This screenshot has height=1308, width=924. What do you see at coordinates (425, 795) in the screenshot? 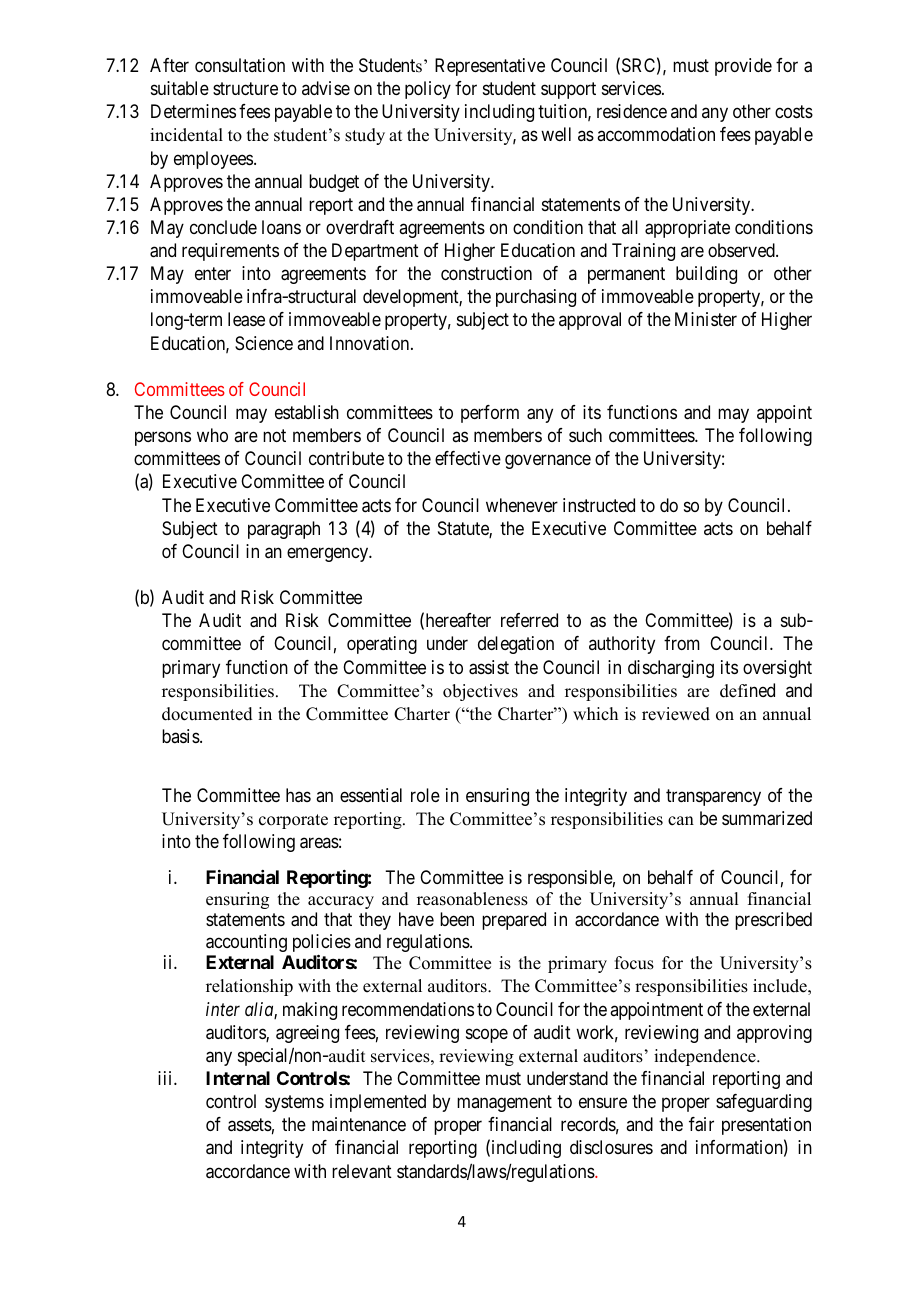
I see `role` at bounding box center [425, 795].
